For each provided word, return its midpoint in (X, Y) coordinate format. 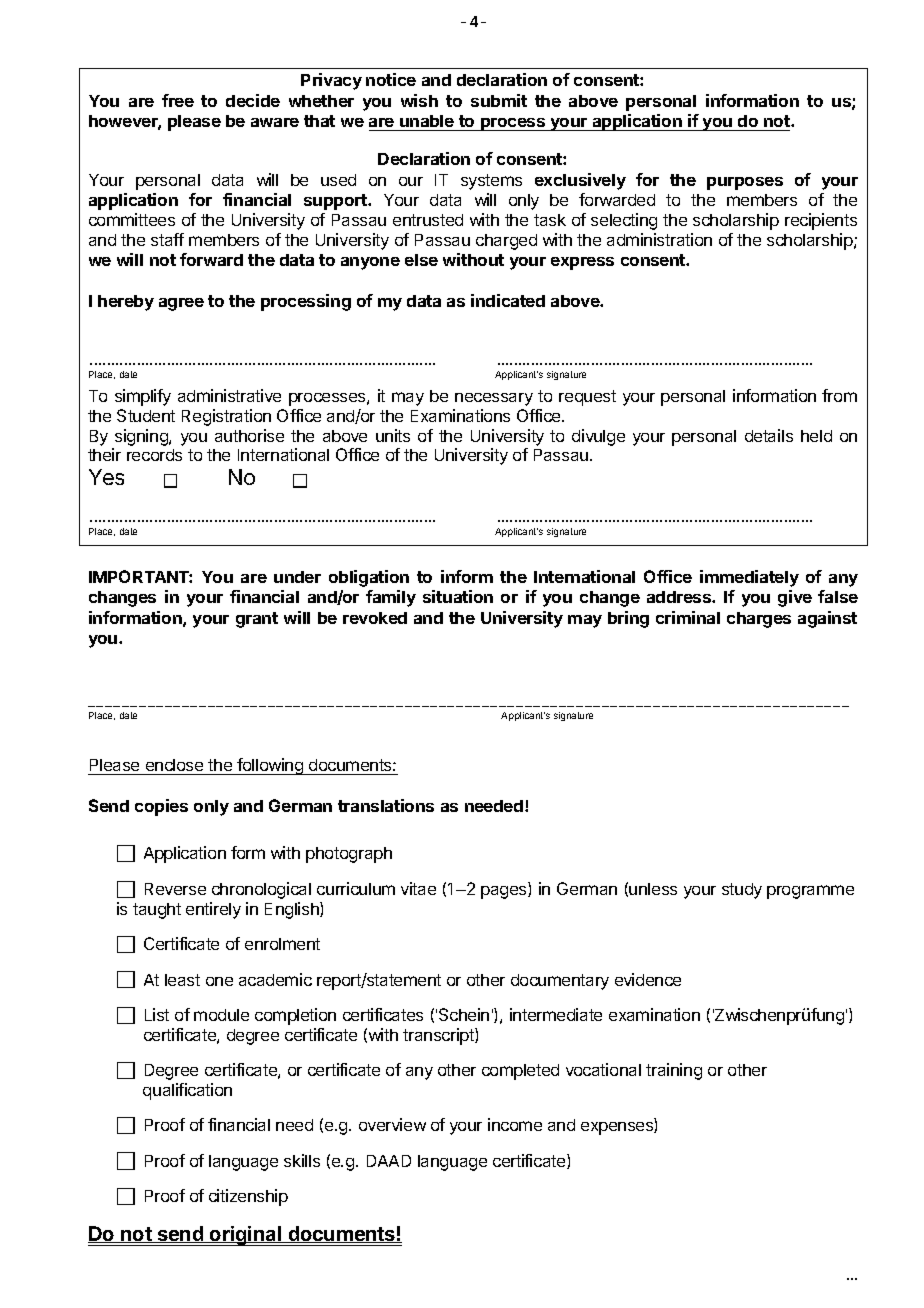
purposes (745, 183)
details (769, 435)
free (178, 100)
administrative (229, 395)
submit (499, 100)
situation (458, 596)
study (742, 891)
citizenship (248, 1197)
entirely (213, 910)
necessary (494, 399)
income (515, 1124)
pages (505, 892)
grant (257, 620)
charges (759, 620)
